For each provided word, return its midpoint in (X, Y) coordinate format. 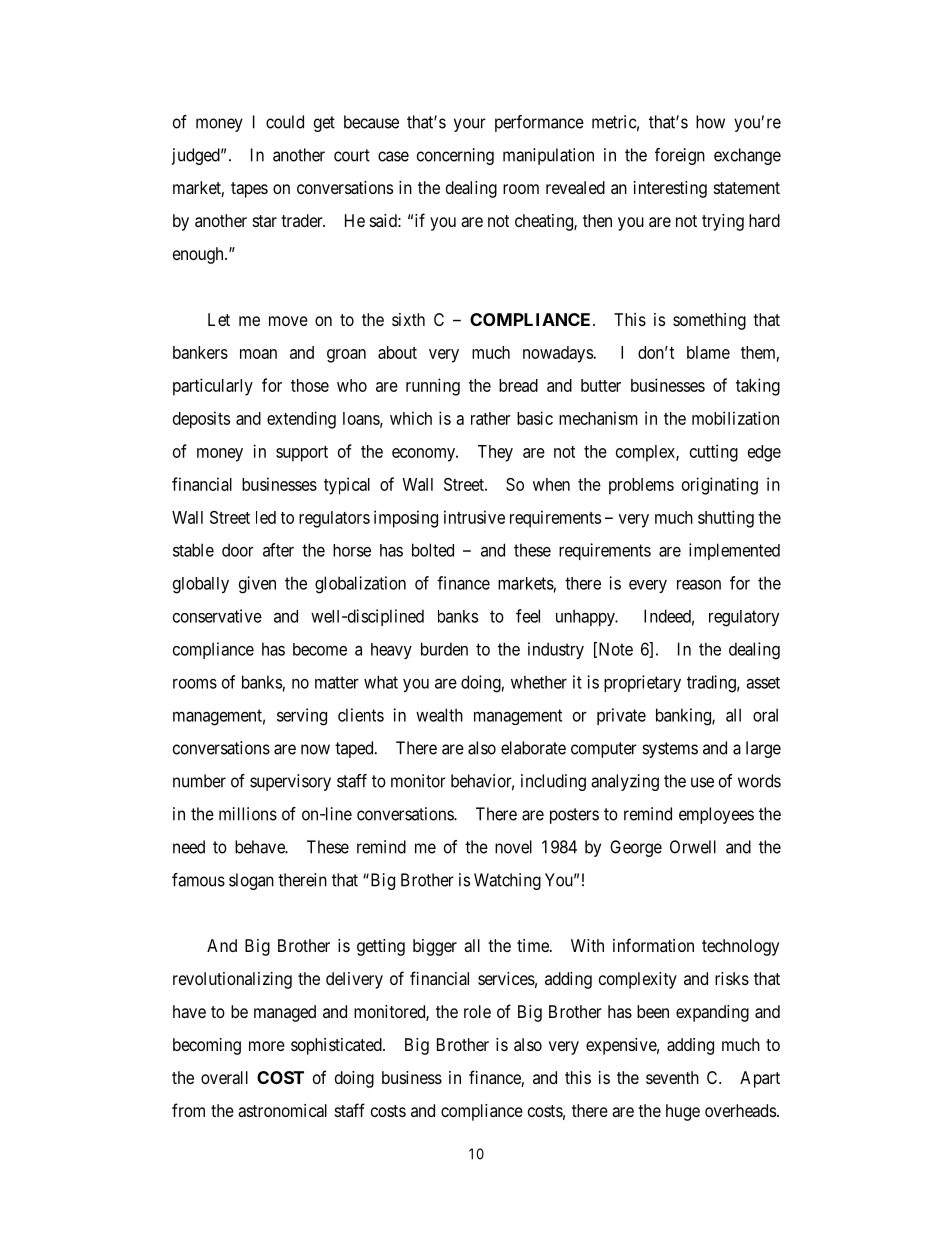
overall (224, 1077)
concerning (455, 156)
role (477, 1011)
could (285, 122)
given (257, 585)
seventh (672, 1077)
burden (444, 649)
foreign (680, 156)
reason (699, 585)
